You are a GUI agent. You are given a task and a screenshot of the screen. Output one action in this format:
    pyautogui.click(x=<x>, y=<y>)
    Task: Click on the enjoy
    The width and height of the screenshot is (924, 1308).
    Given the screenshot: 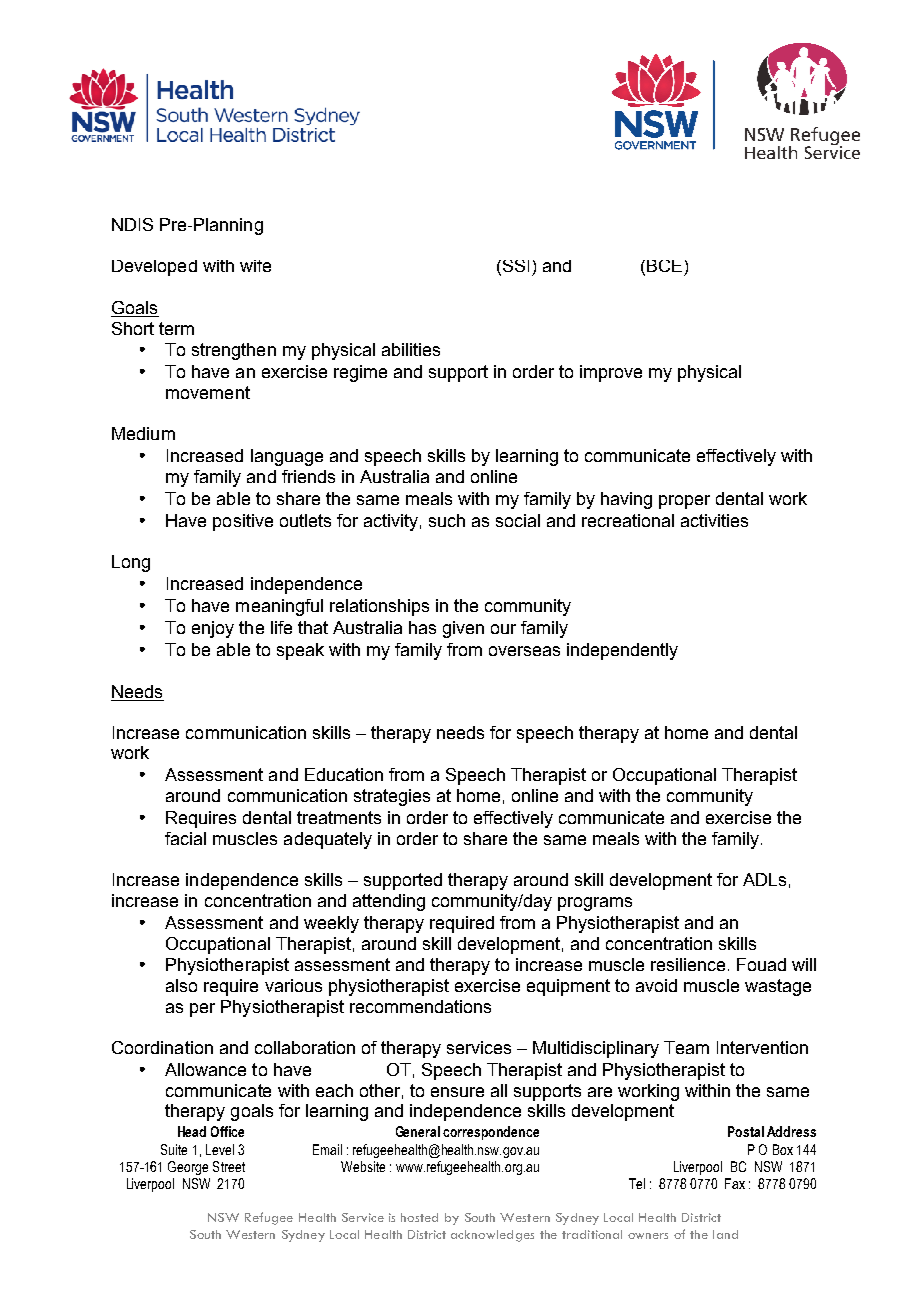 What is the action you would take?
    pyautogui.click(x=213, y=629)
